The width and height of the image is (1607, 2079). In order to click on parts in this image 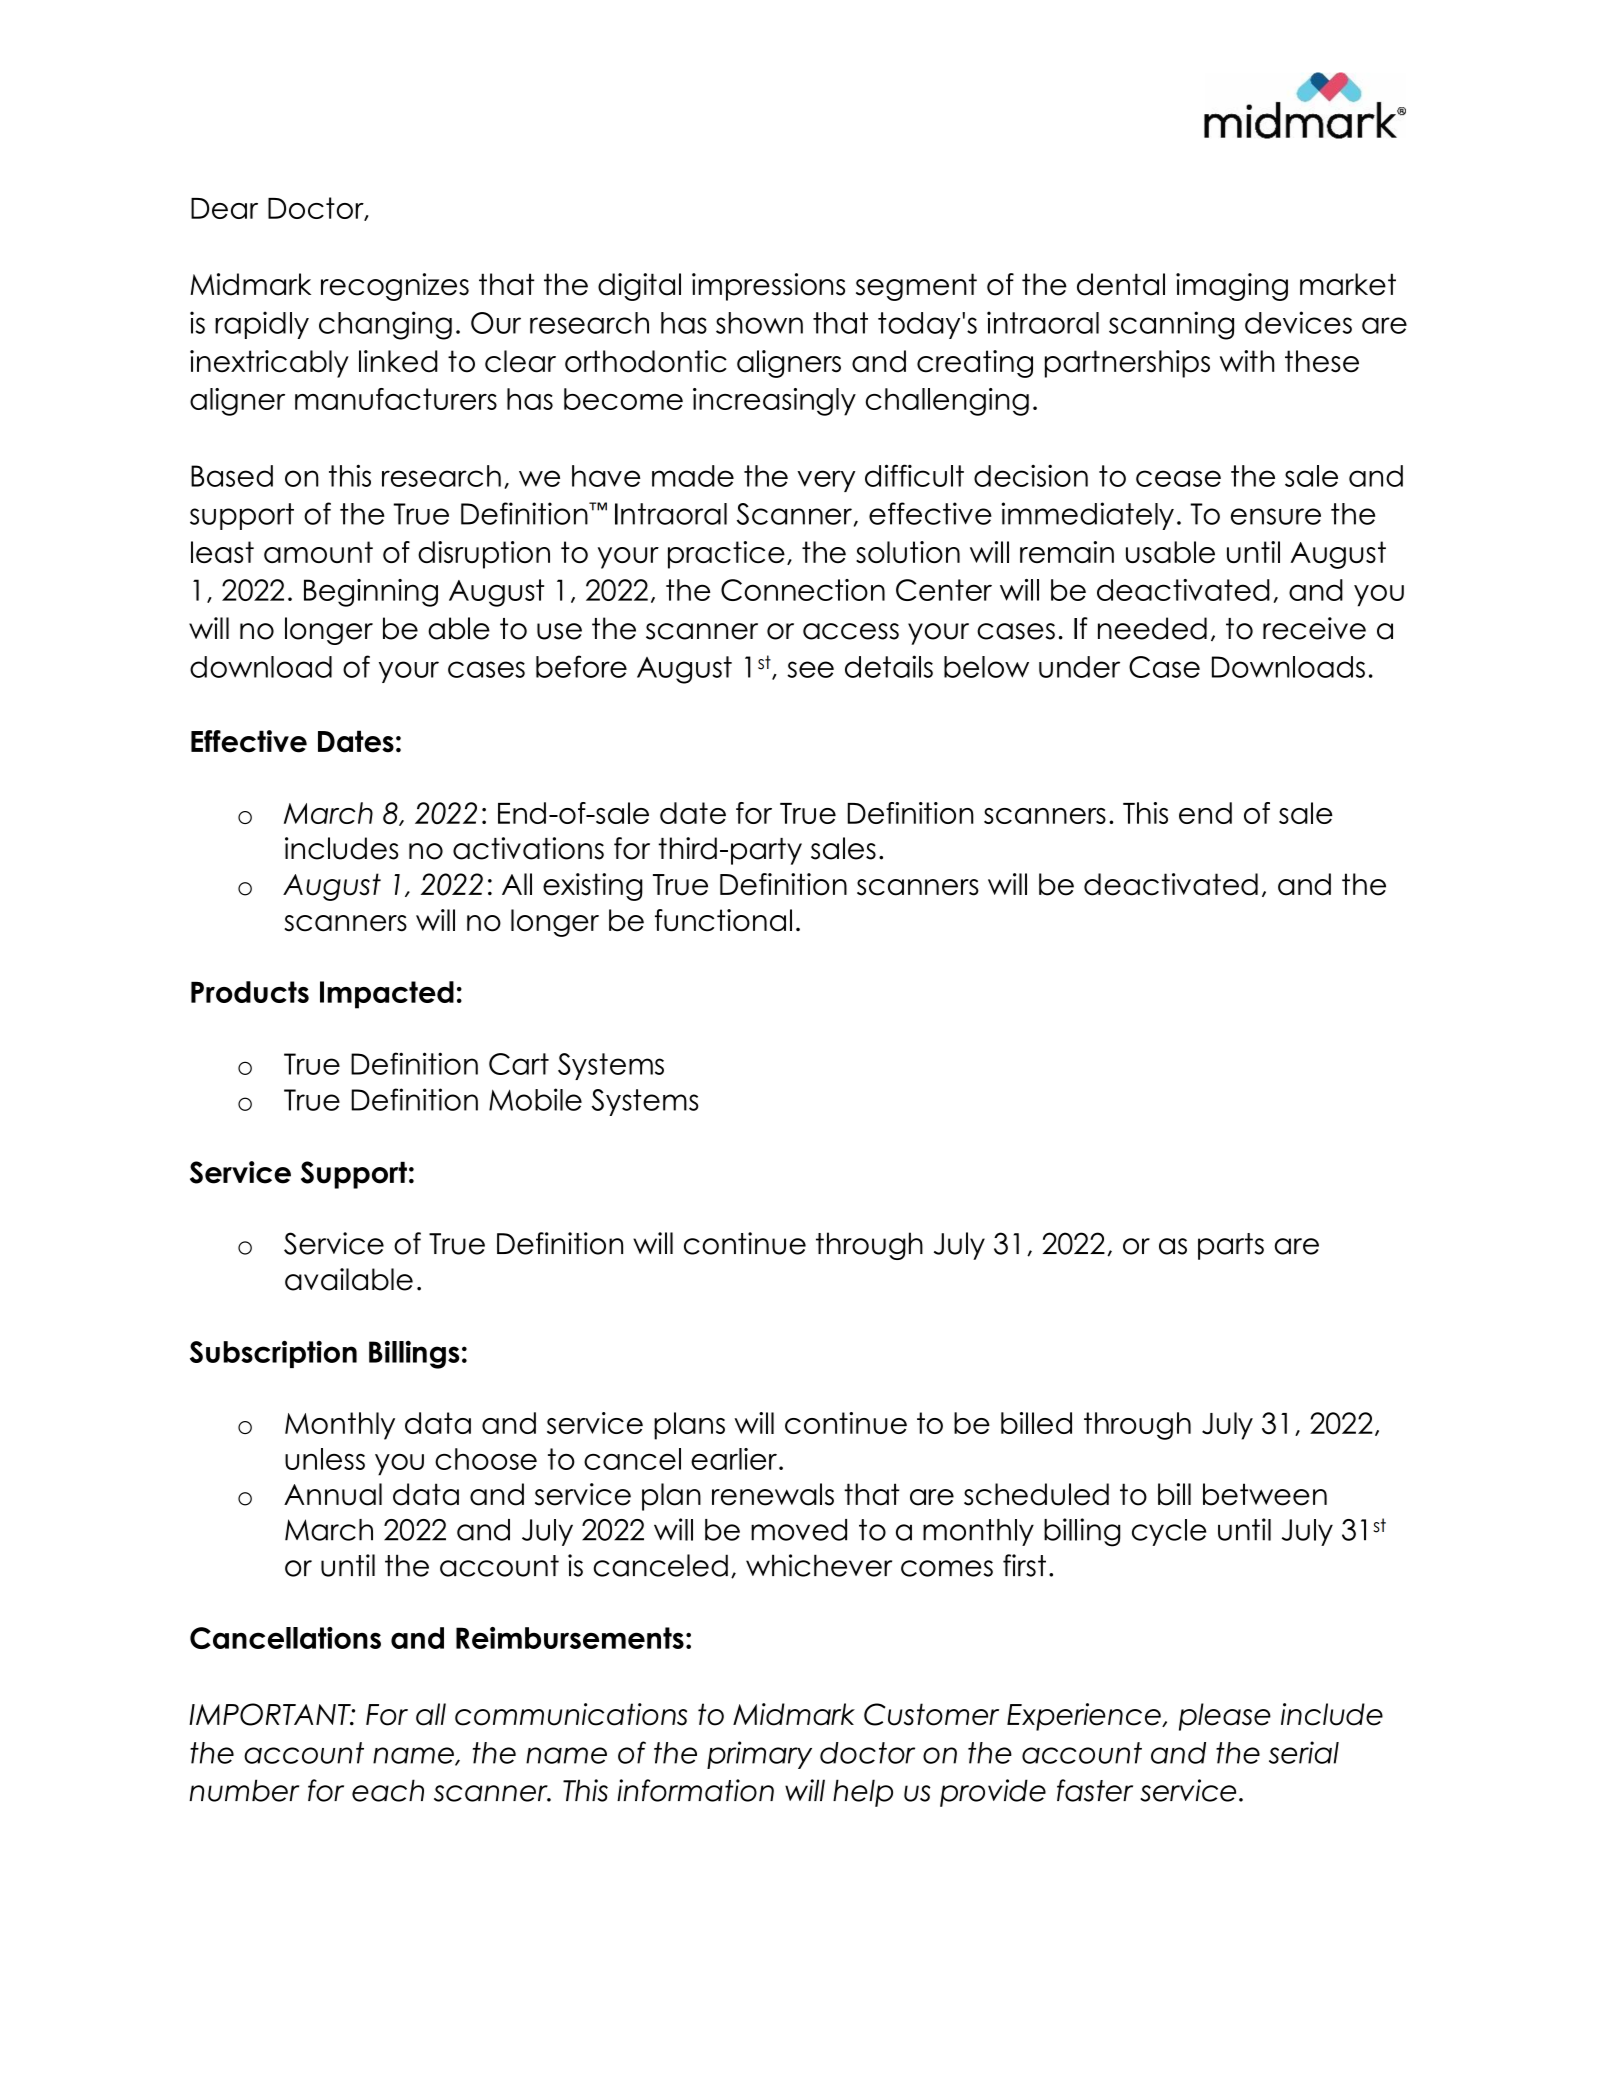, I will do `click(1231, 1246)`.
